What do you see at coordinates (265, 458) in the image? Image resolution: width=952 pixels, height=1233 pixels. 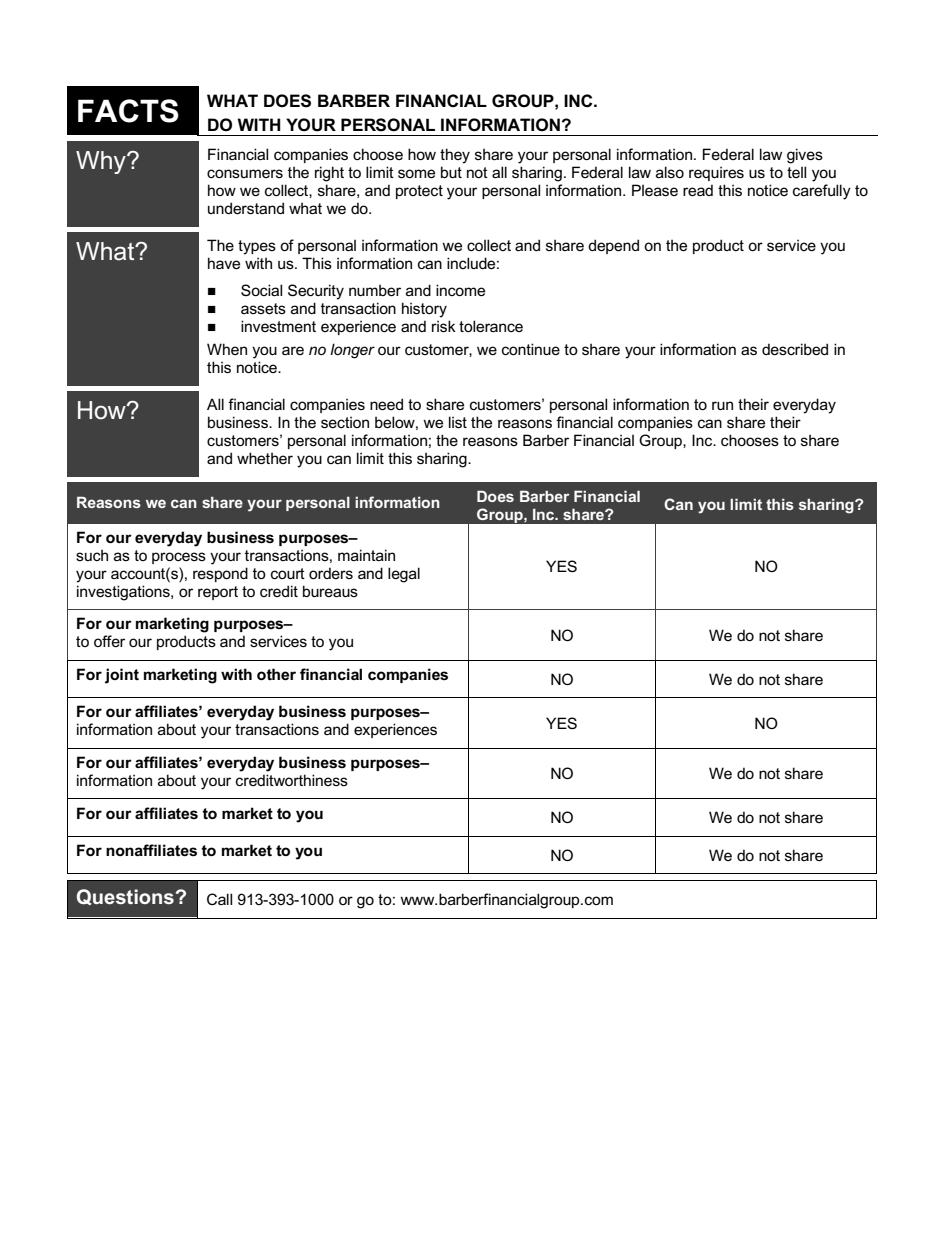 I see `whether` at bounding box center [265, 458].
